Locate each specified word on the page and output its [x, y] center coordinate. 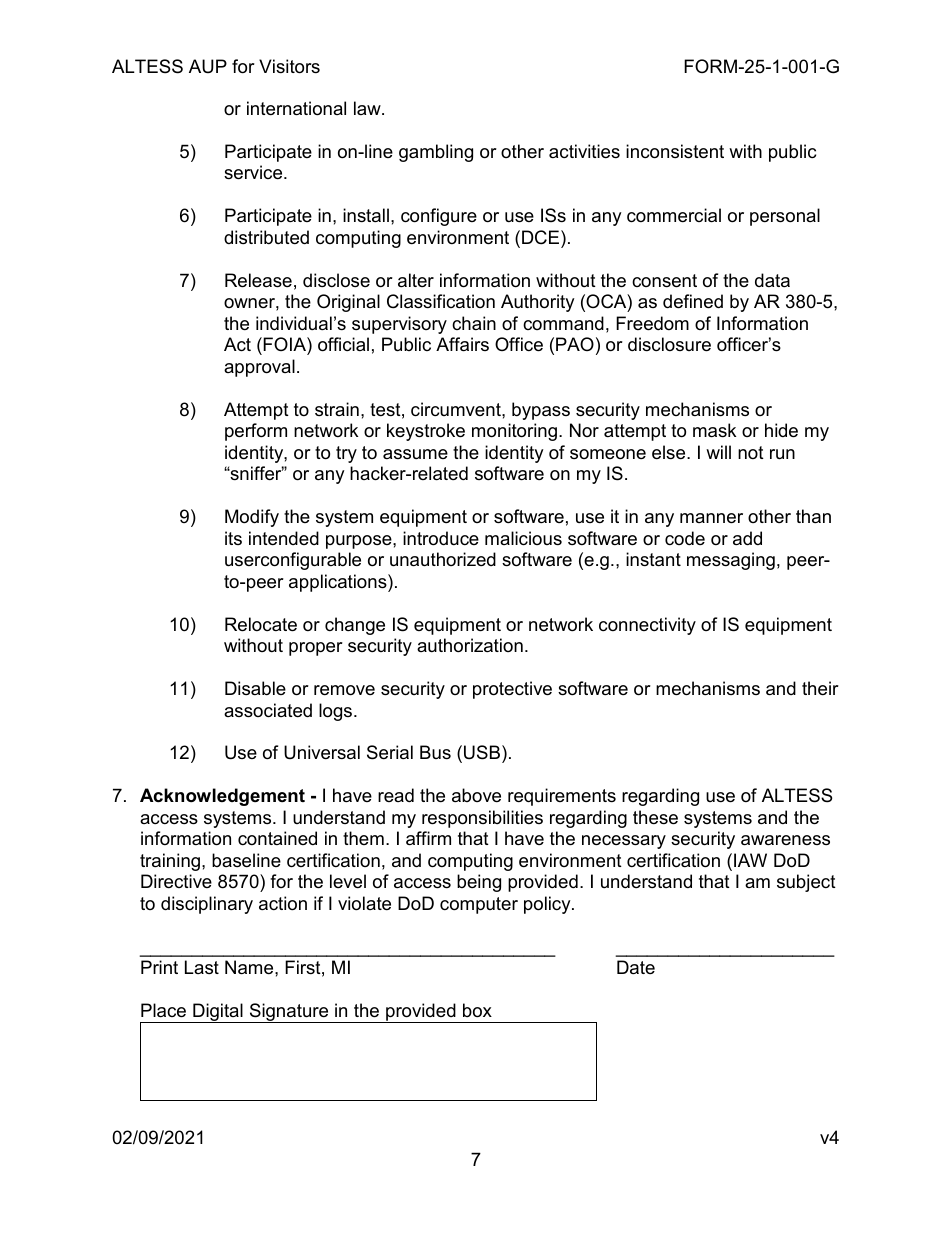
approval [259, 368]
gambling [436, 153]
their [820, 688]
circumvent [457, 409]
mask [714, 430]
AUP [208, 66]
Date [636, 967]
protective [512, 690]
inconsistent [675, 151]
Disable [255, 688]
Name [250, 967]
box [477, 1010]
